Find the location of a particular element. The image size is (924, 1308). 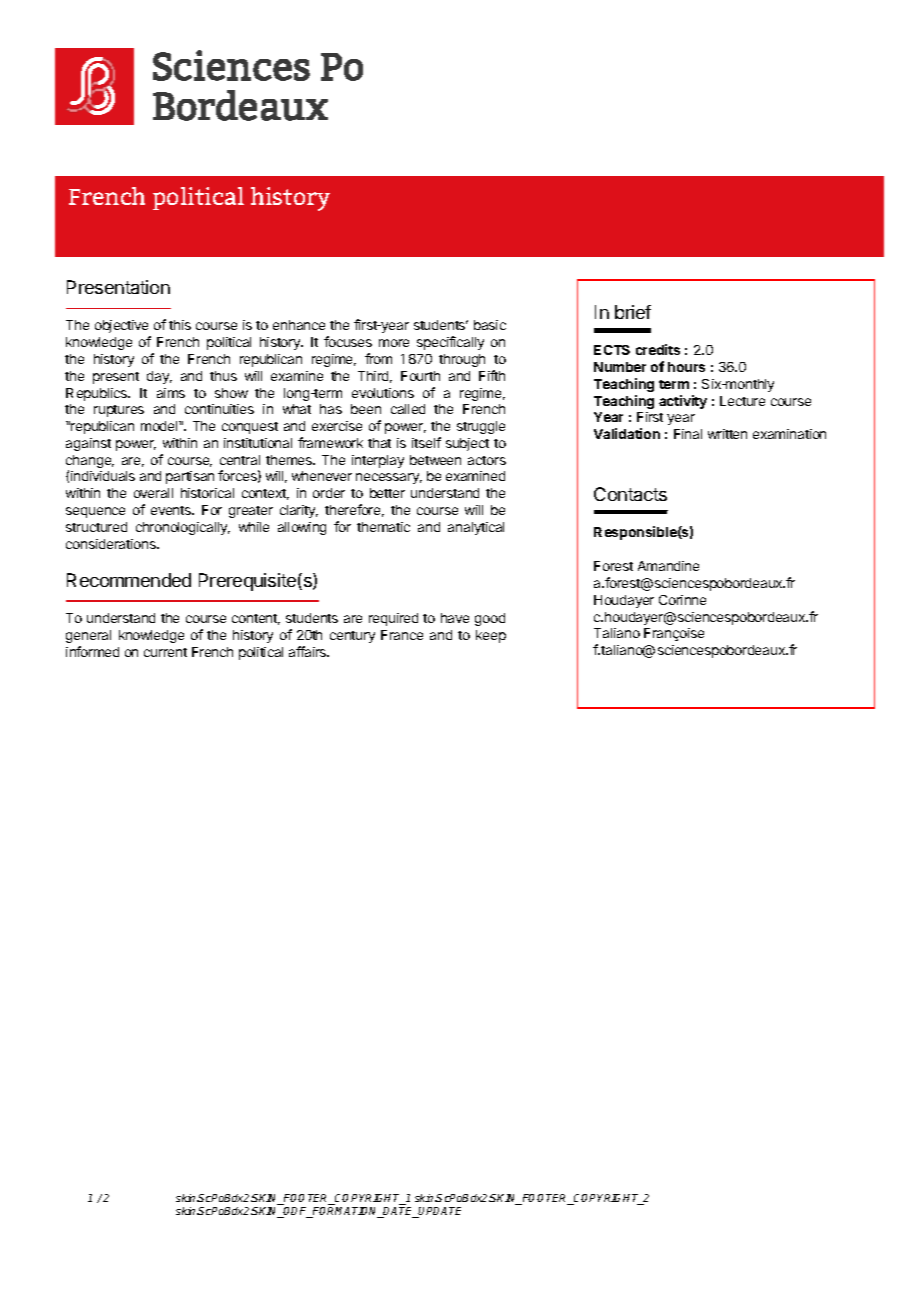

brief is located at coordinates (633, 312).
